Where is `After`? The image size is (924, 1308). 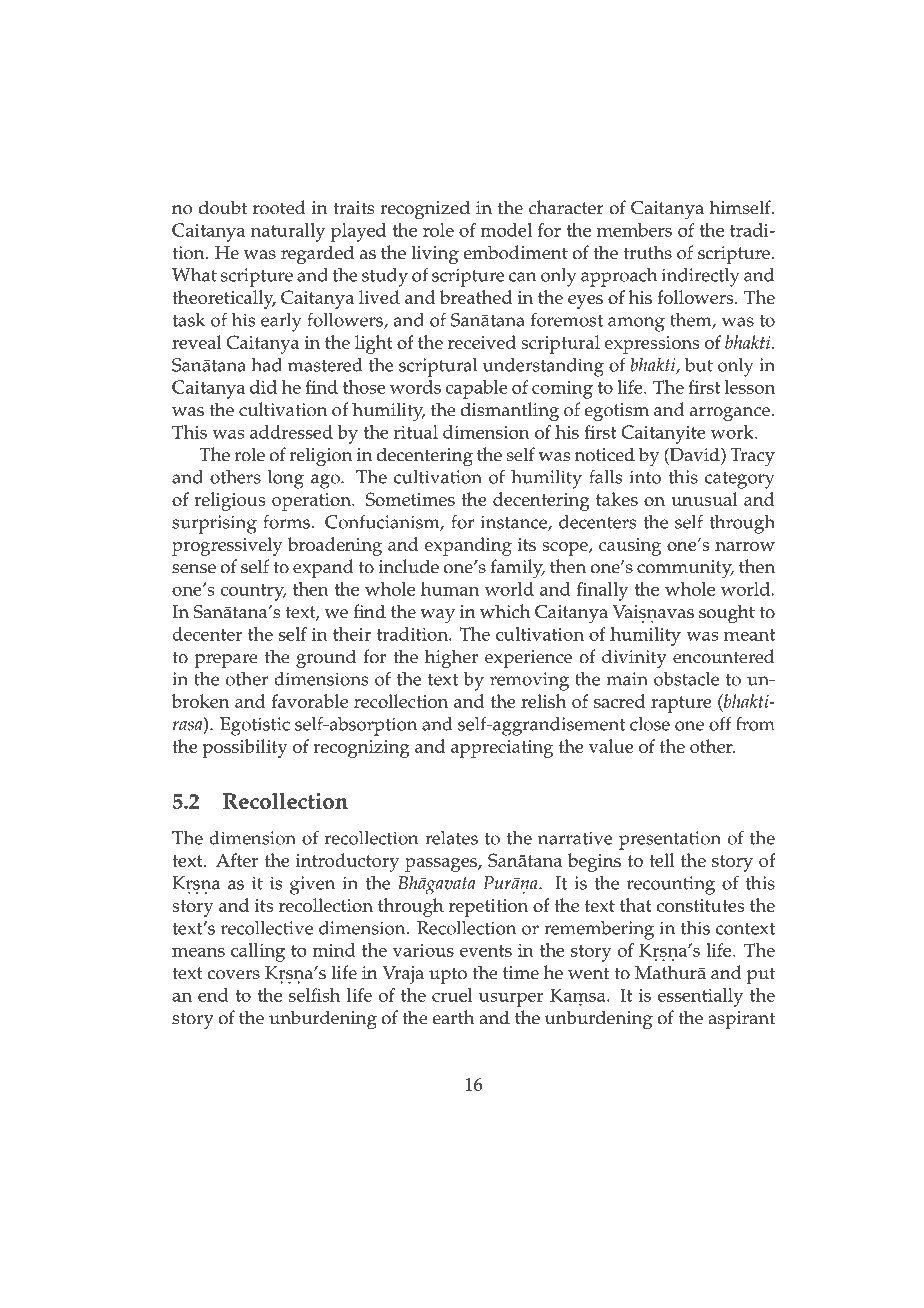 After is located at coordinates (237, 860).
